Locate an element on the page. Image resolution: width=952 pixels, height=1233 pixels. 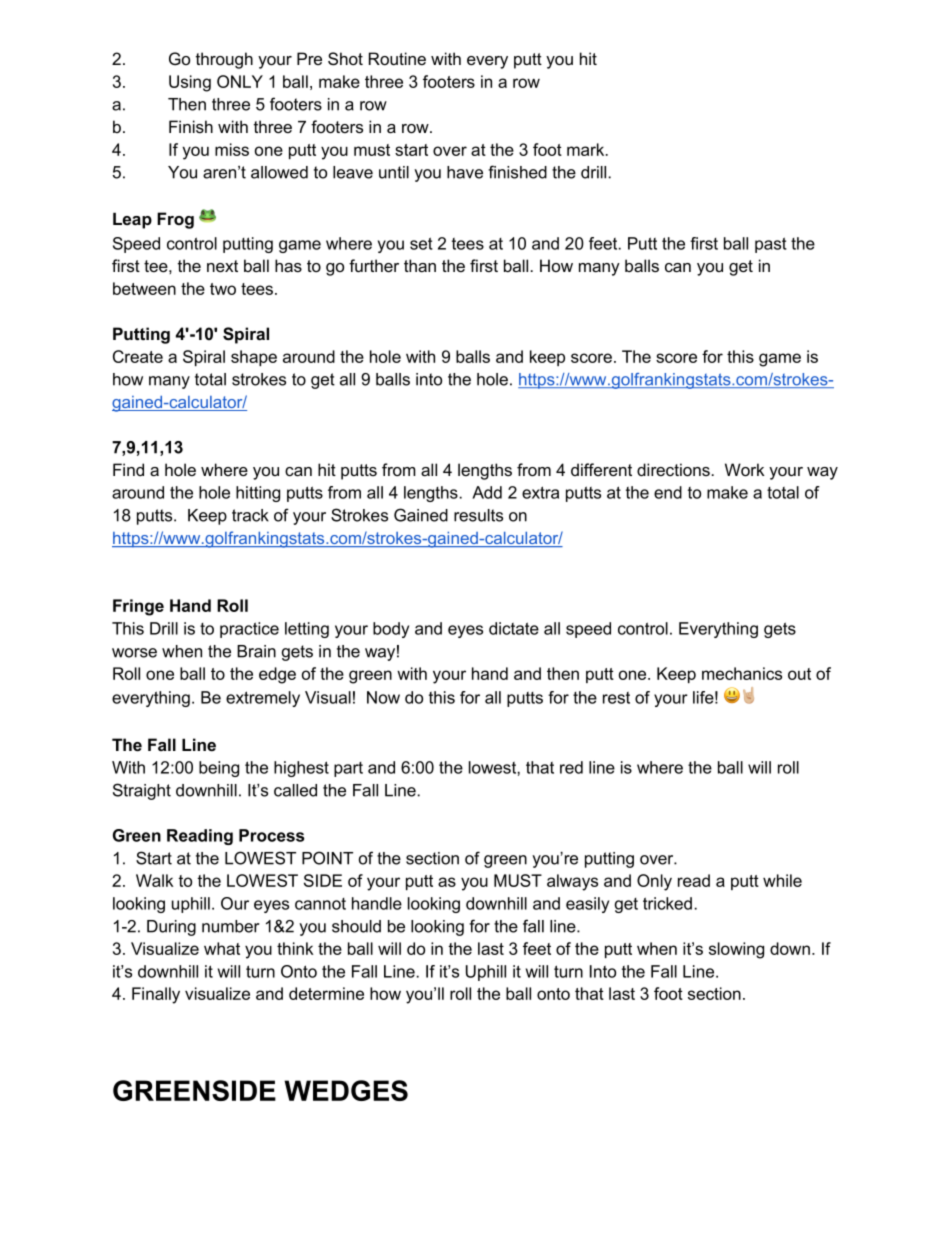
mechanics is located at coordinates (742, 673).
